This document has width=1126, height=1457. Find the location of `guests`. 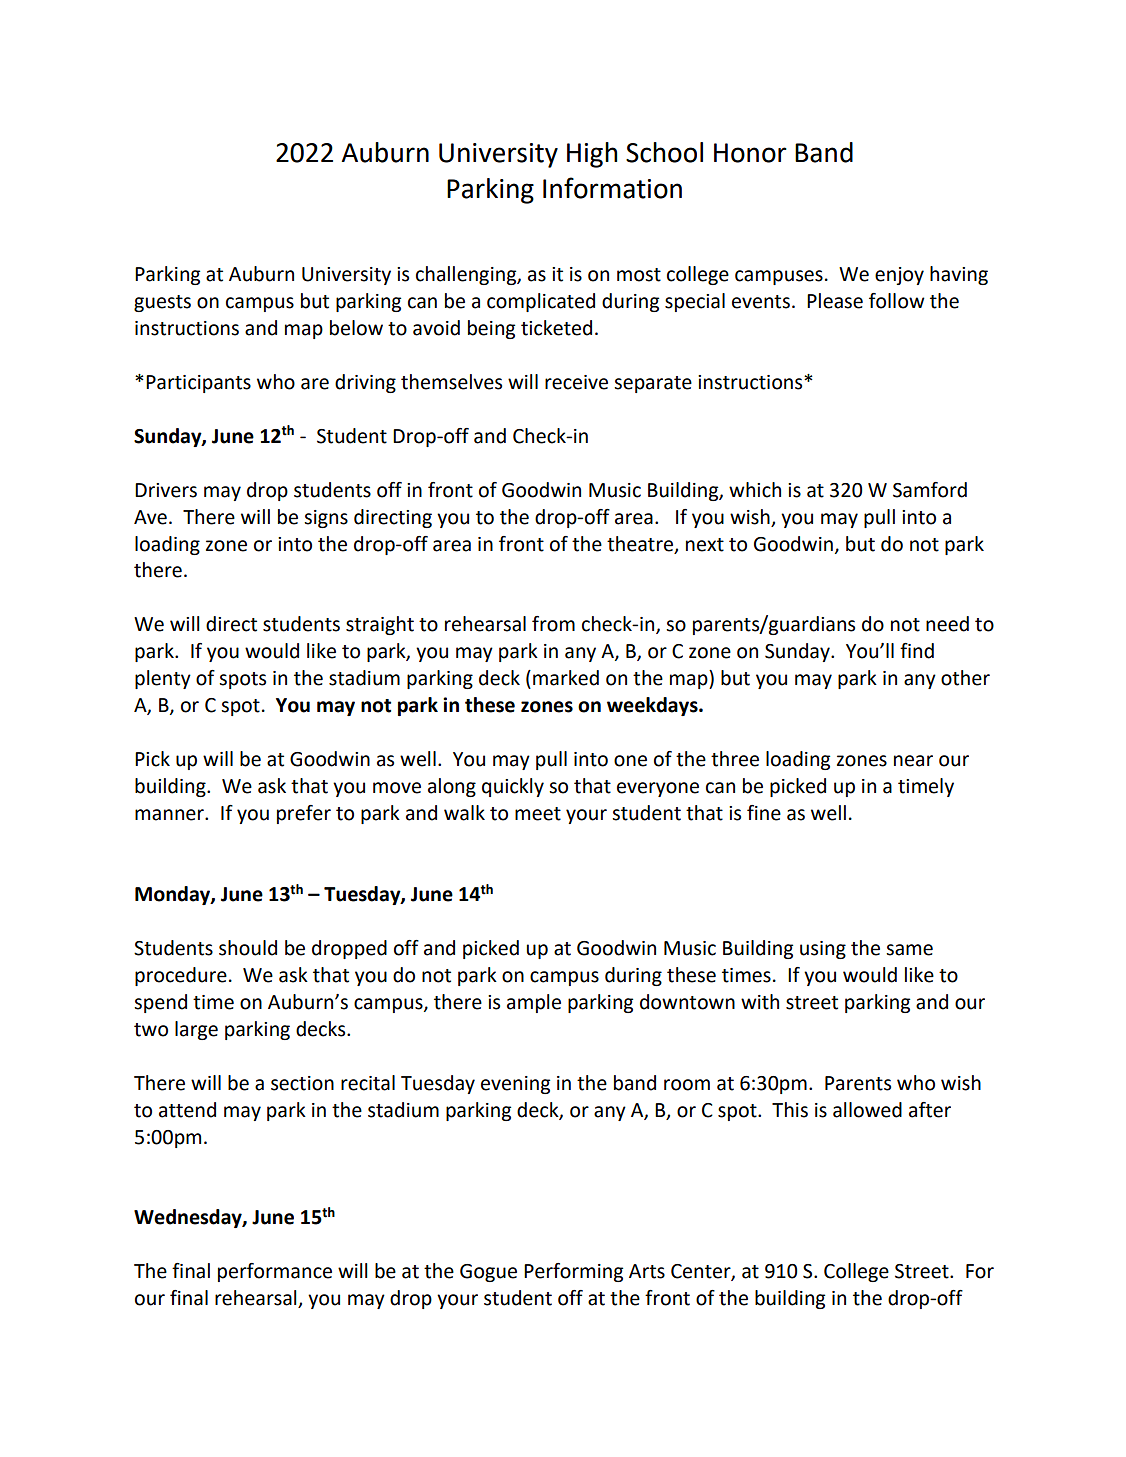

guests is located at coordinates (162, 303).
